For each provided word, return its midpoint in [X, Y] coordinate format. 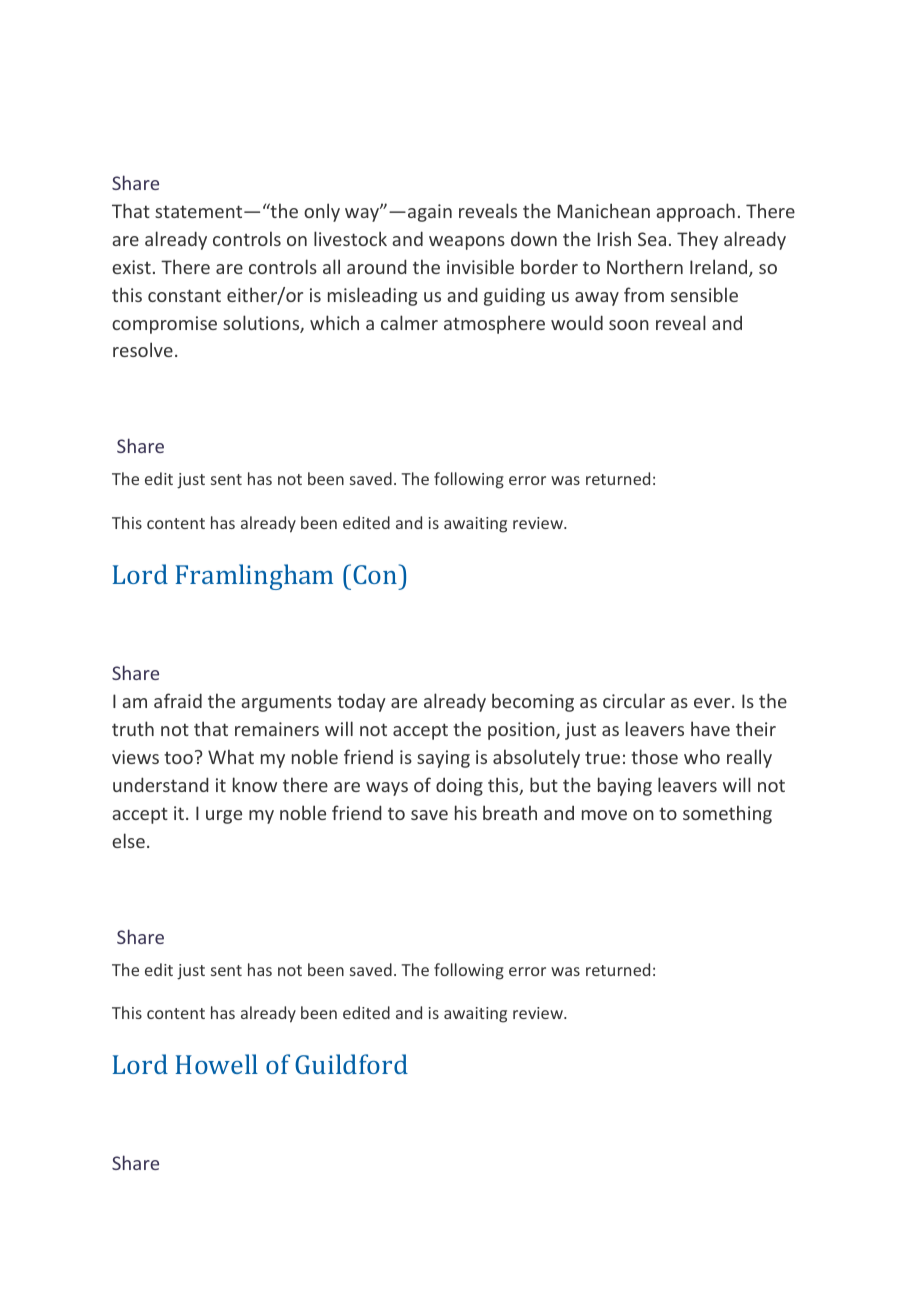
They [697, 240]
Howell [217, 1064]
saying [443, 759]
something [727, 814]
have [710, 728]
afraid [178, 700]
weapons [467, 243]
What [231, 756]
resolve [143, 349]
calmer [409, 322]
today [361, 703]
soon [629, 325]
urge [224, 817]
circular [634, 700]
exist [131, 267]
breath [510, 812]
